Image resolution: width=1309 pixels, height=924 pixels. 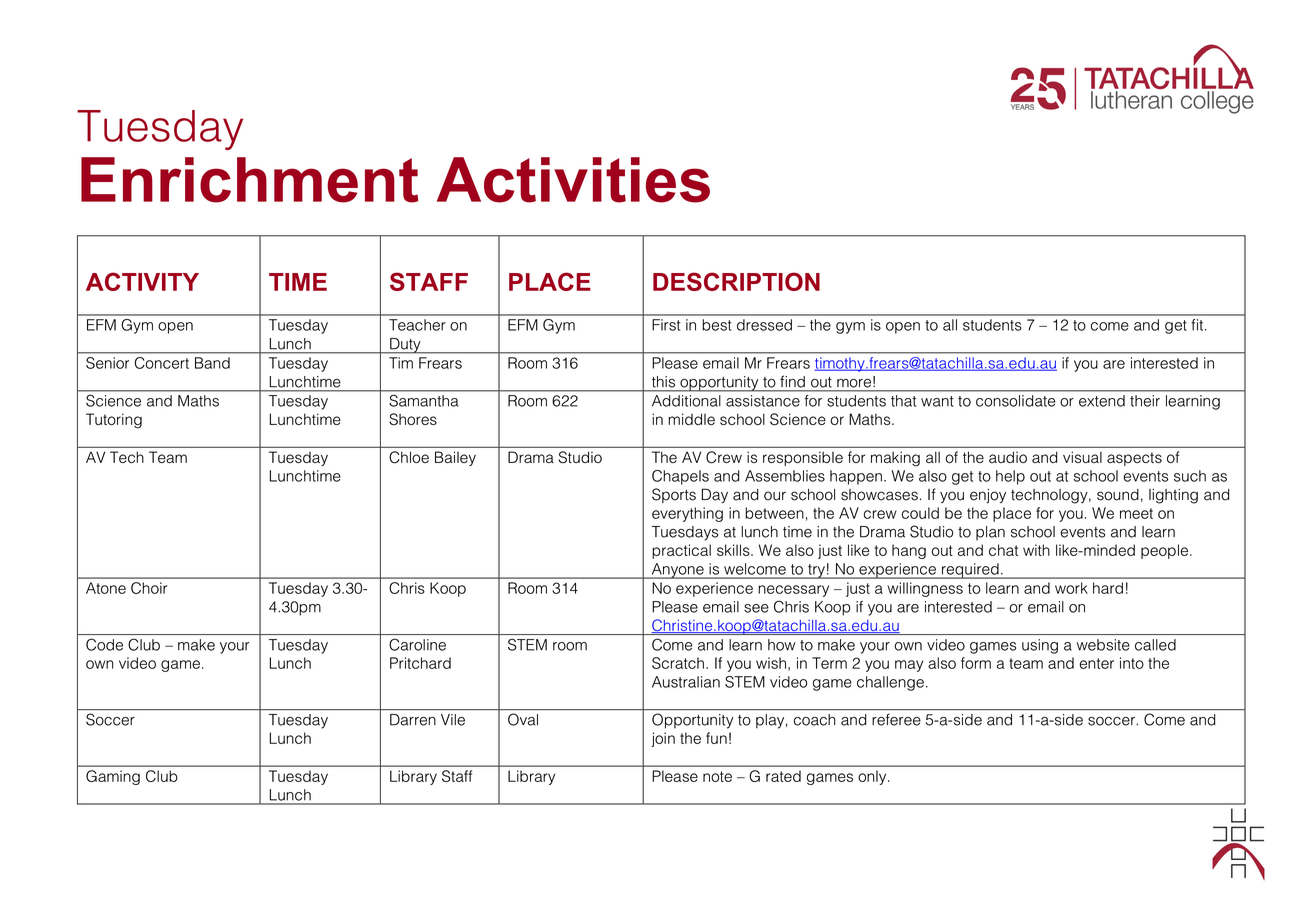 What do you see at coordinates (409, 457) in the document?
I see `Chloe` at bounding box center [409, 457].
